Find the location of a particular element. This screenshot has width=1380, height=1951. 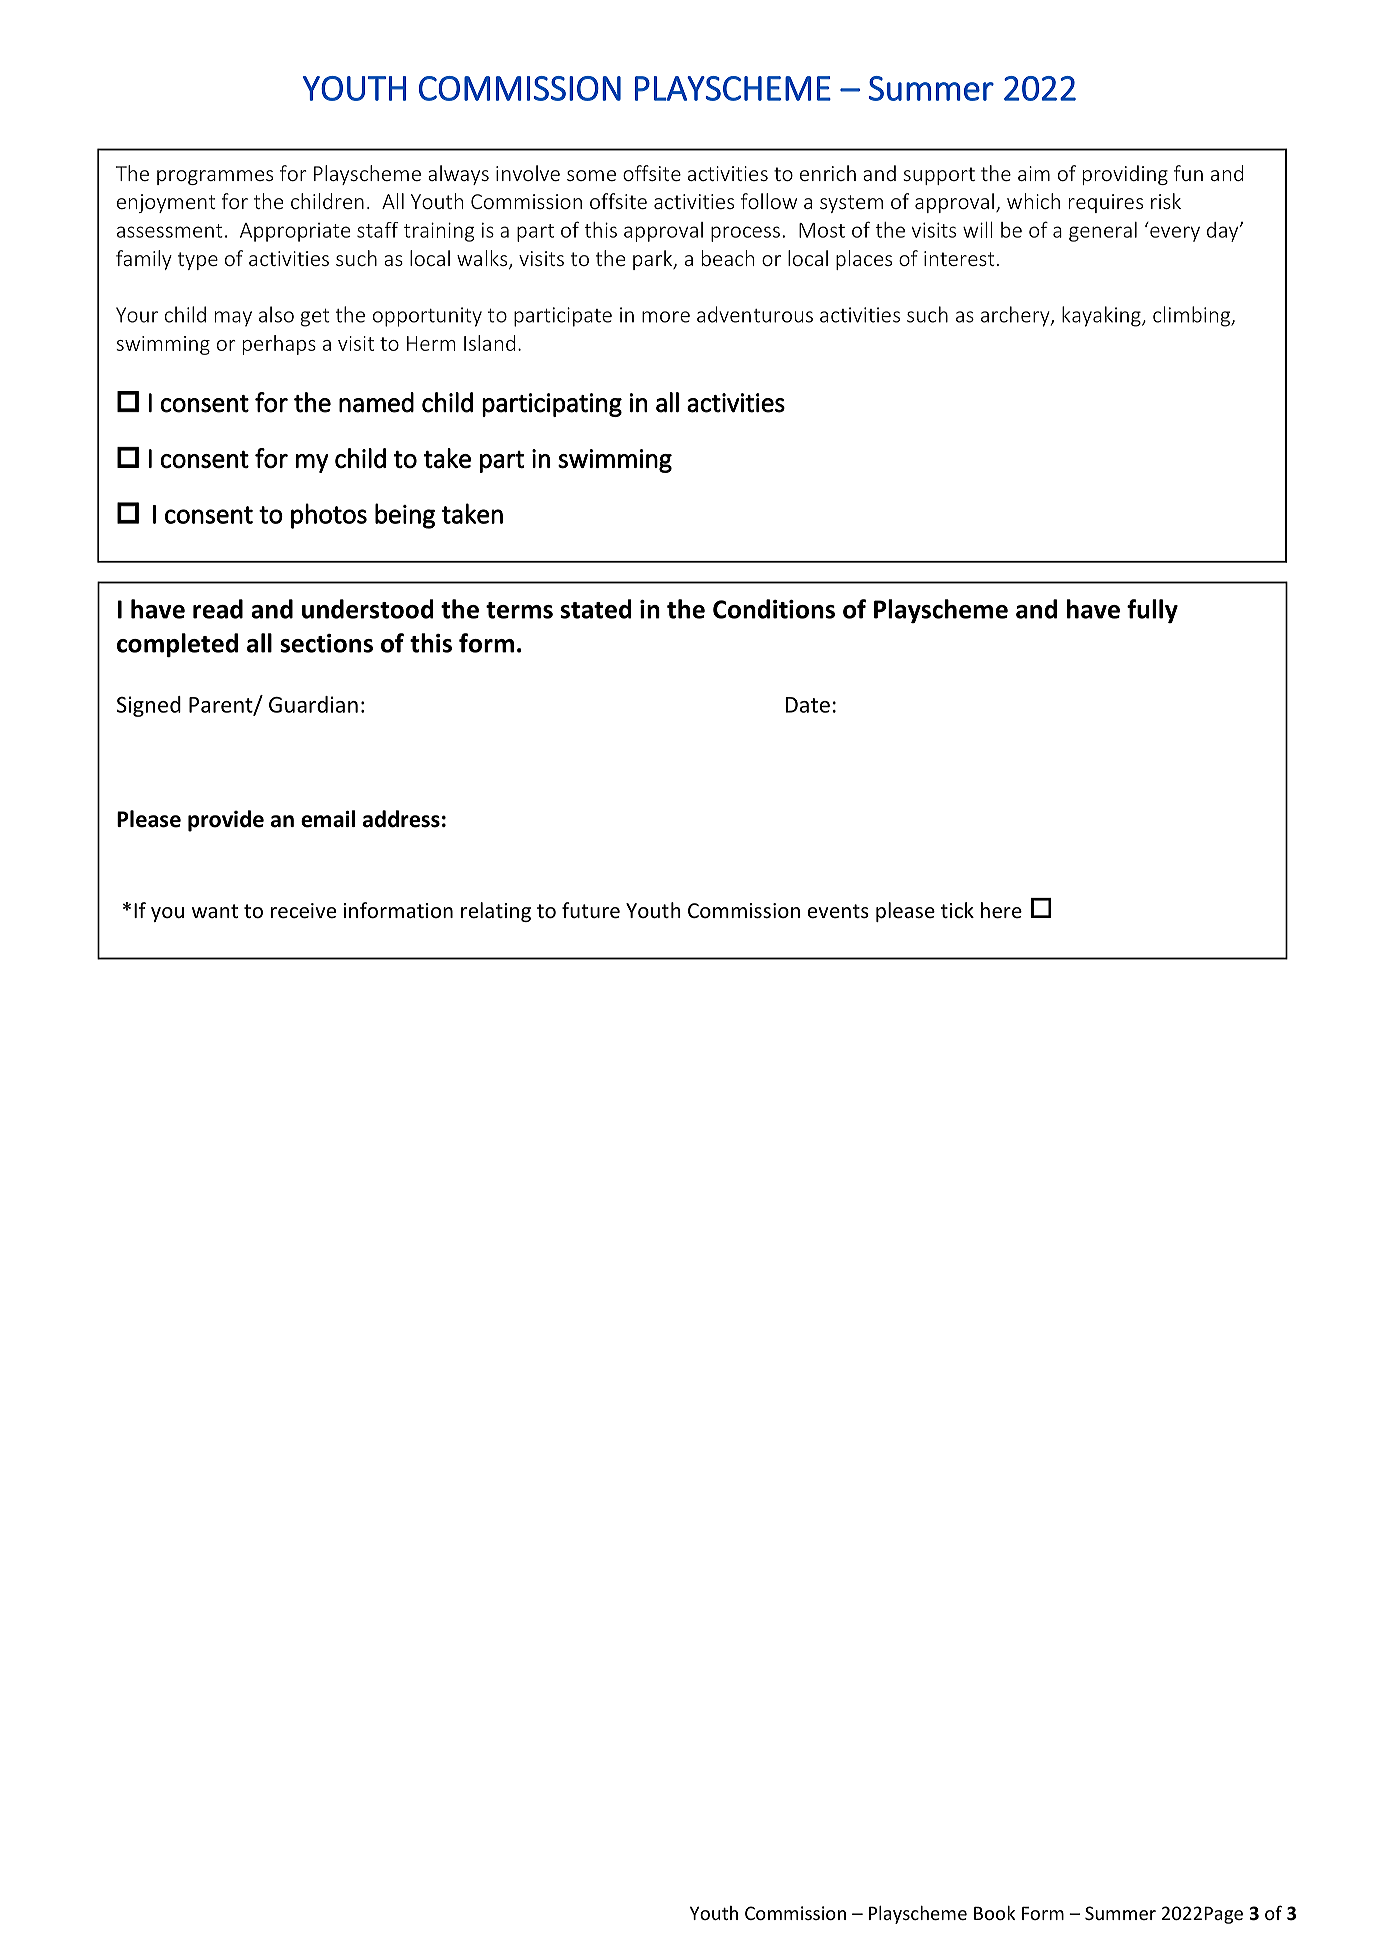

receive is located at coordinates (303, 911).
